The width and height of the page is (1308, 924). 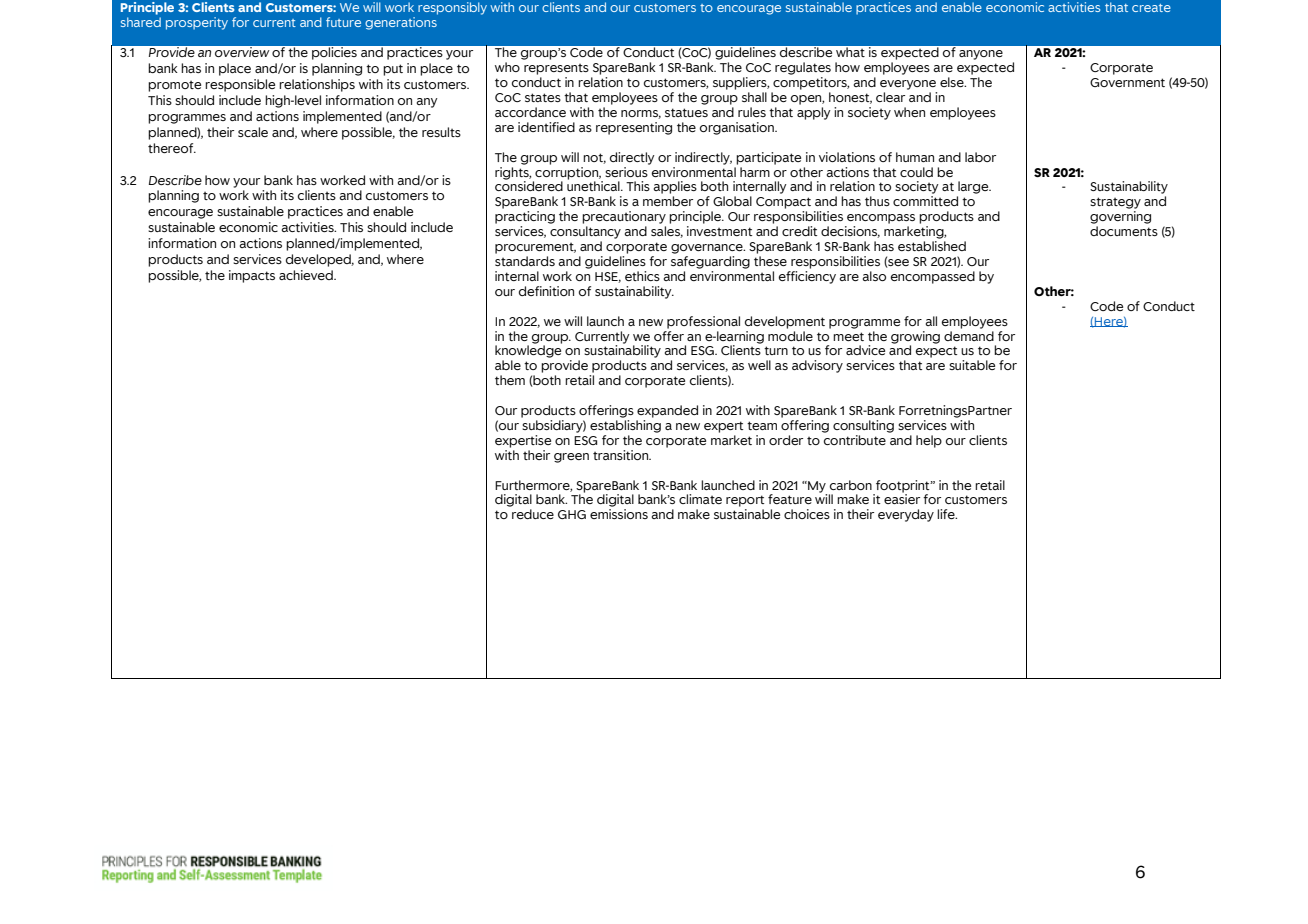 I want to click on reduce, so click(x=533, y=514).
